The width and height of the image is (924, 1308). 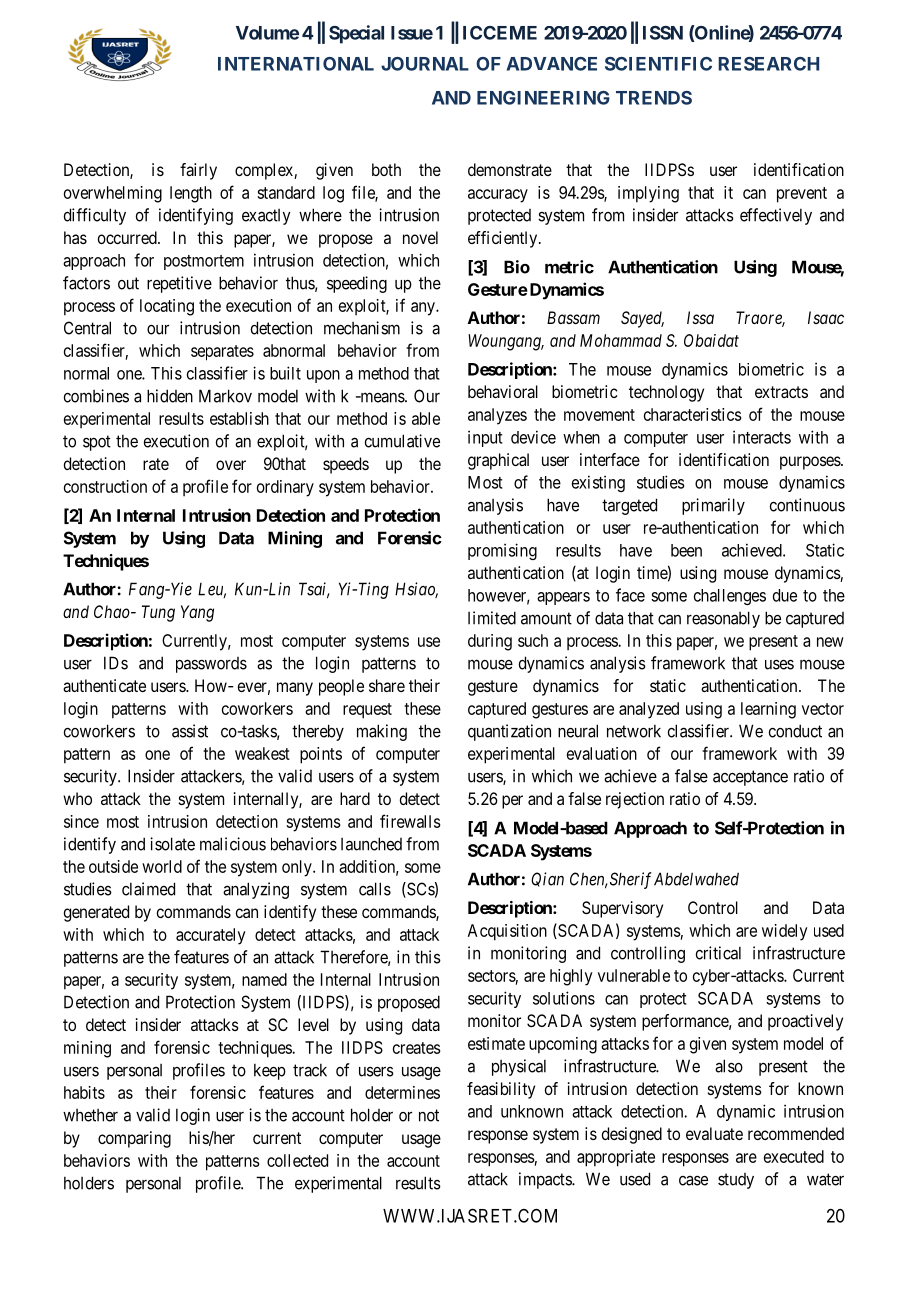 I want to click on Yang, so click(x=197, y=613).
